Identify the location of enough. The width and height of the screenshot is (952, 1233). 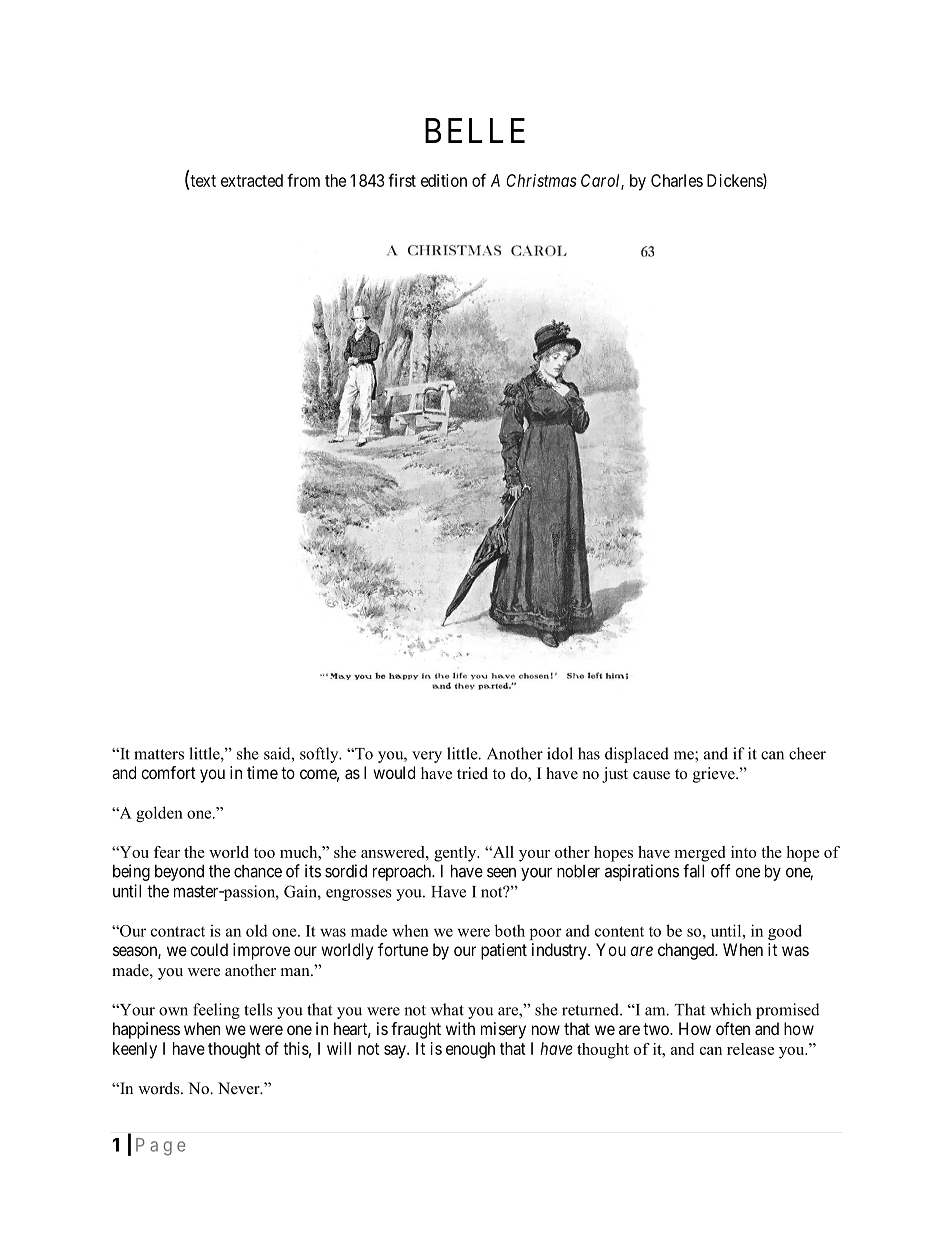
(470, 1050).
